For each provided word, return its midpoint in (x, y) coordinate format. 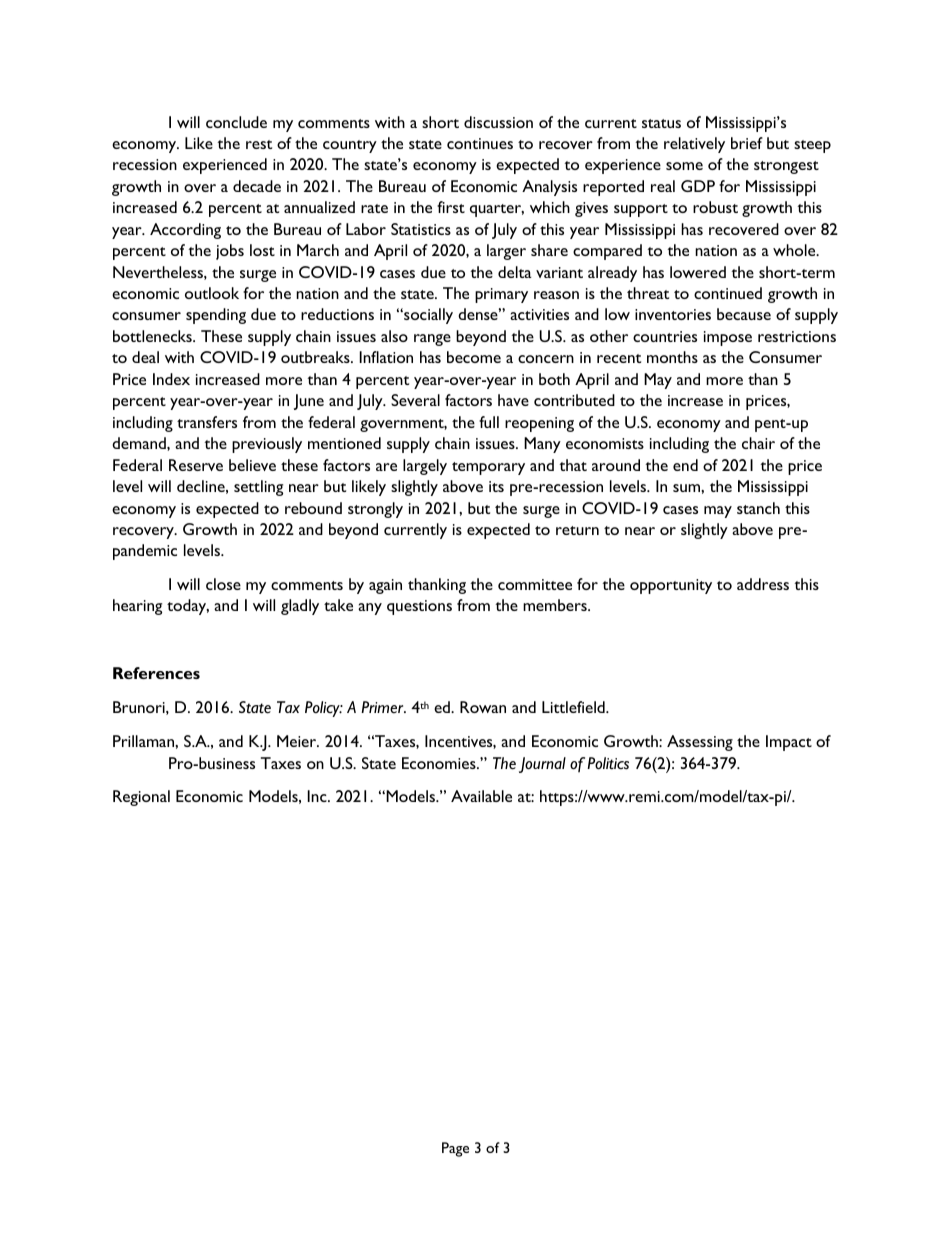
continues (480, 143)
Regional (141, 798)
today (188, 607)
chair (758, 443)
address (763, 584)
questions (419, 607)
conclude (236, 122)
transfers (207, 422)
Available (481, 796)
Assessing (700, 743)
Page (455, 1149)
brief (747, 143)
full (489, 422)
